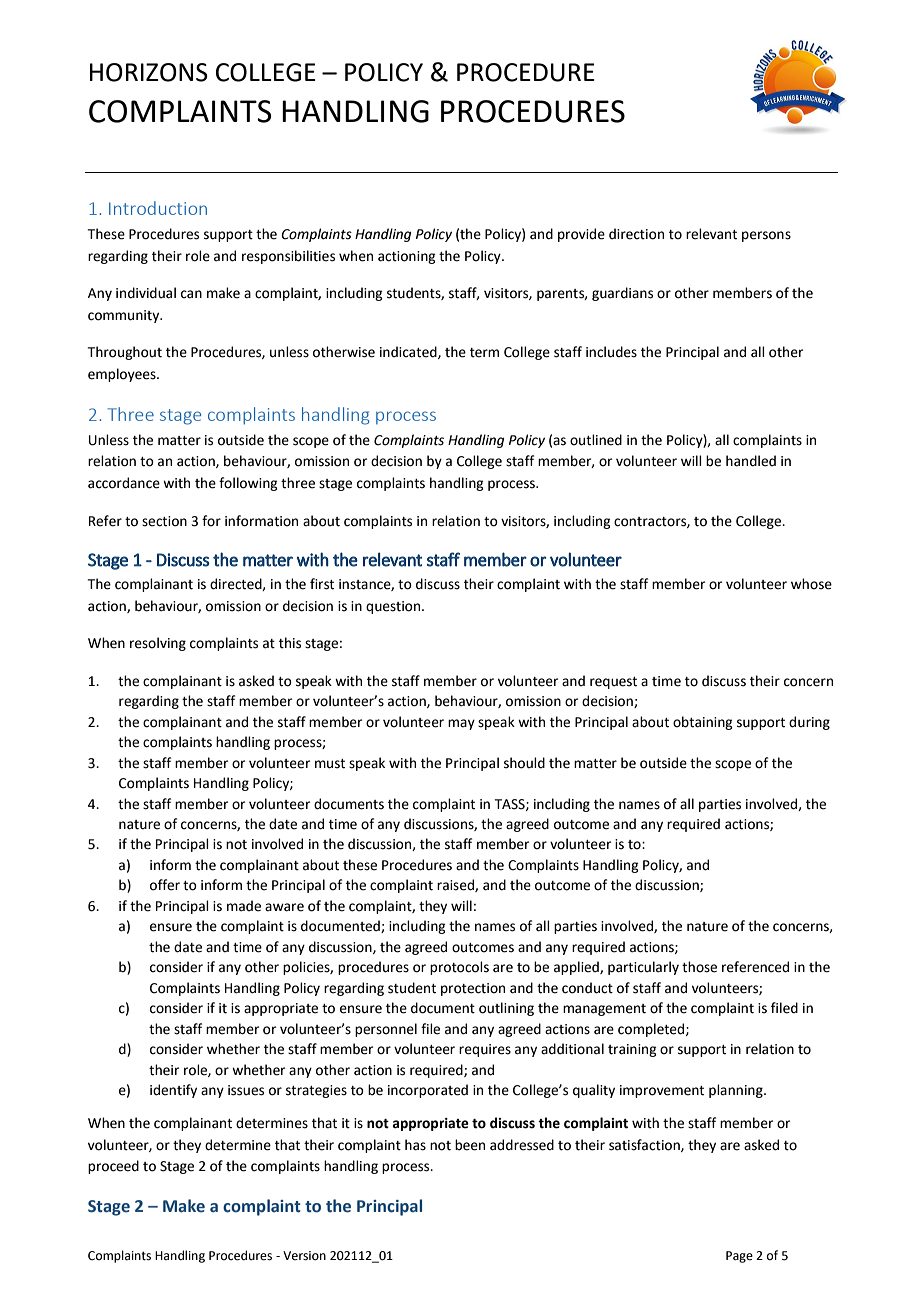 Image resolution: width=924 pixels, height=1308 pixels. What do you see at coordinates (113, 1167) in the document?
I see `proceed` at bounding box center [113, 1167].
